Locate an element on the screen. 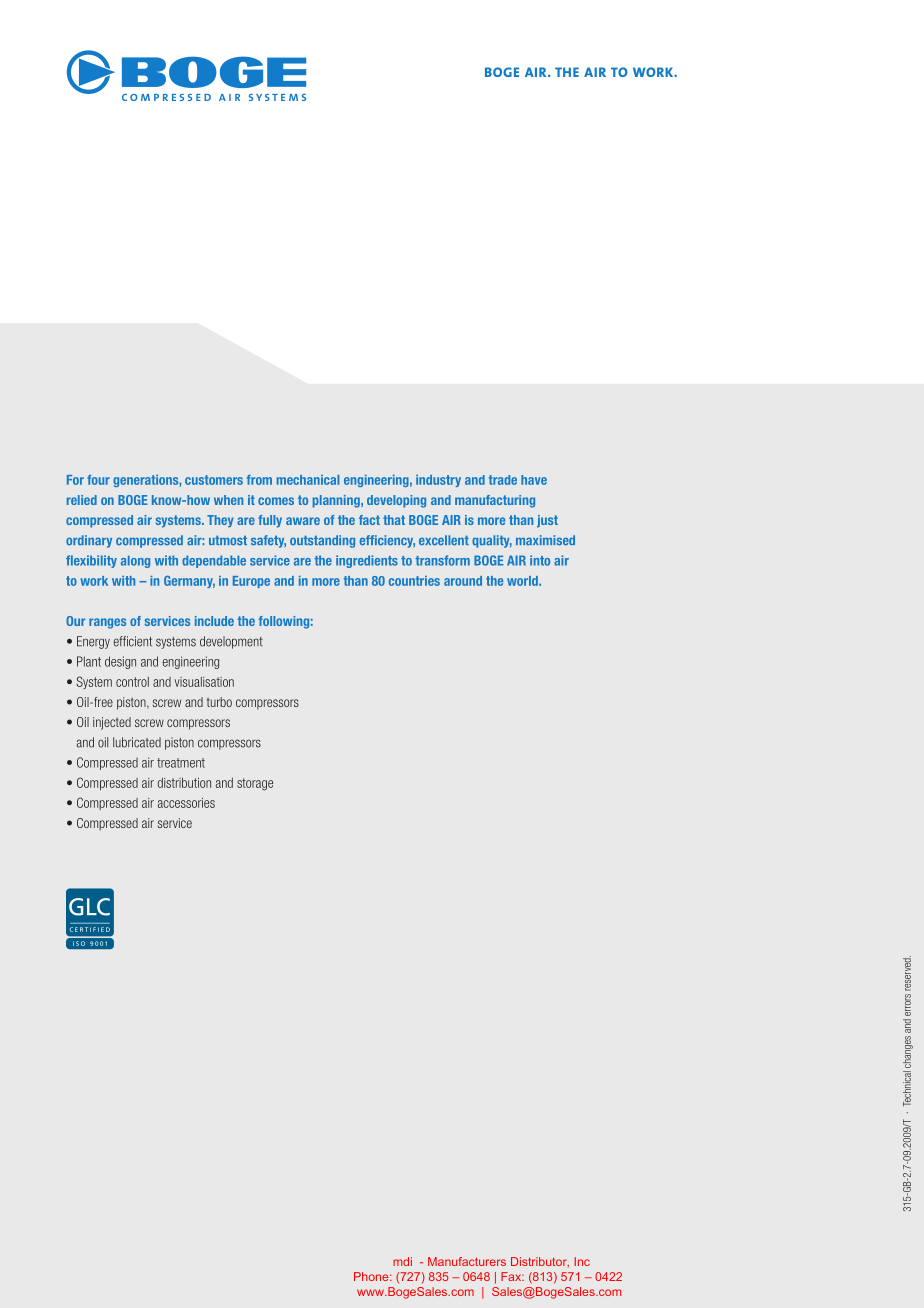  storage is located at coordinates (255, 784).
